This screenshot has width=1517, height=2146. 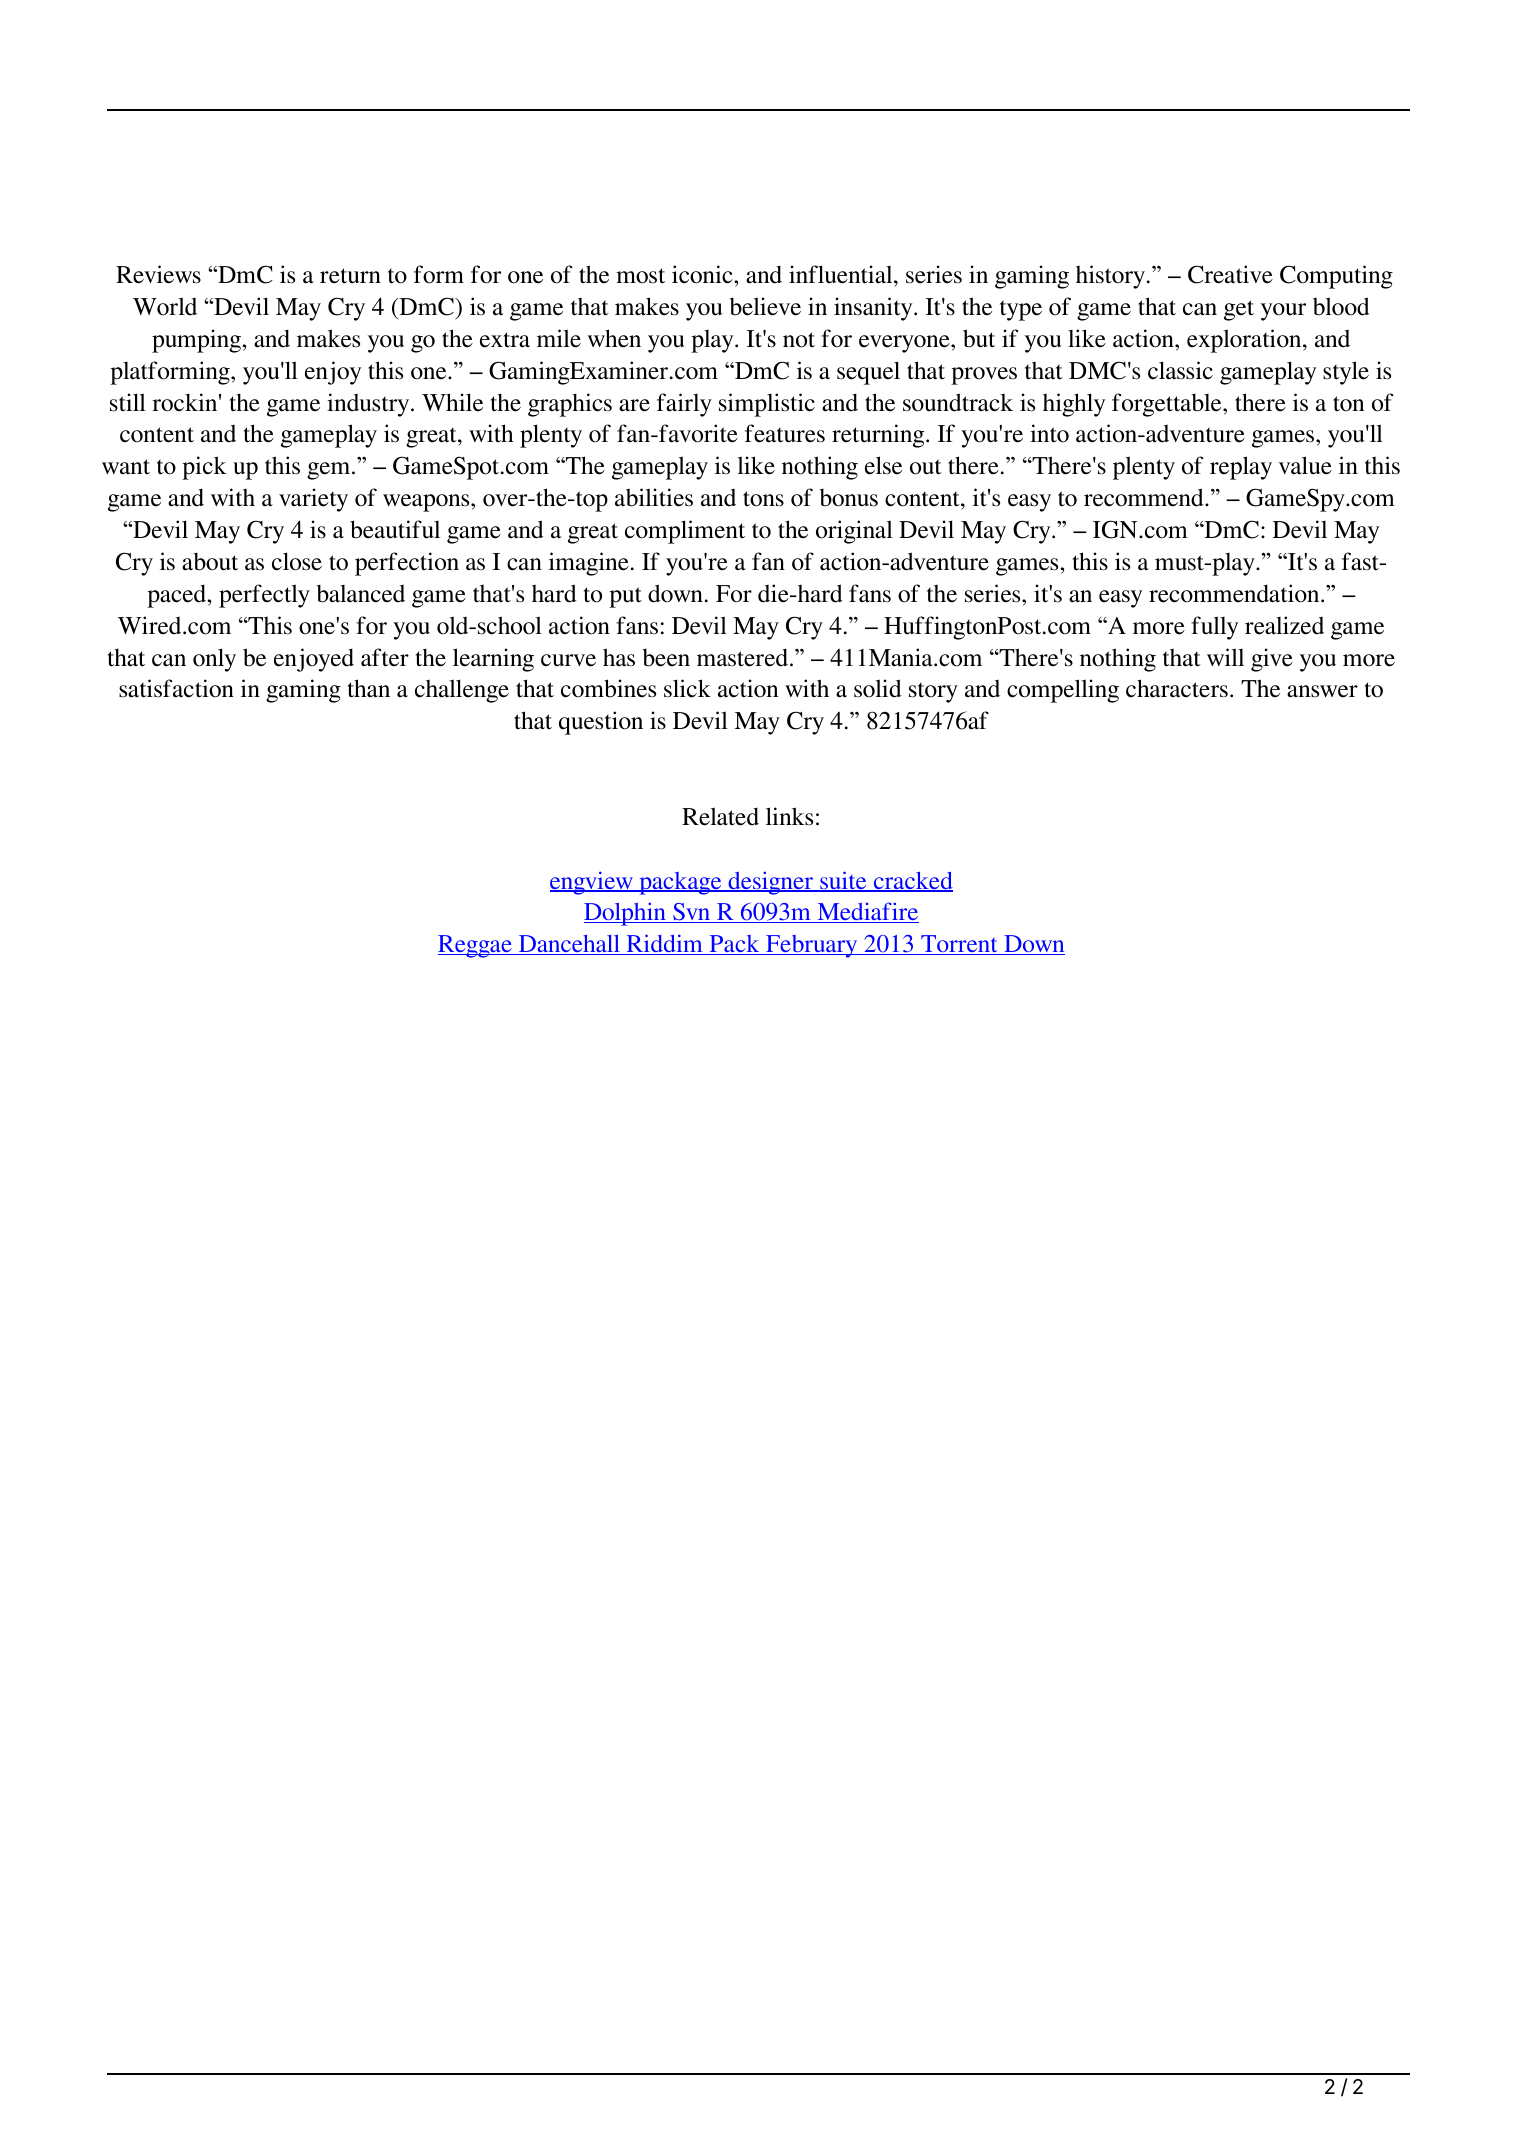 What do you see at coordinates (692, 913) in the screenshot?
I see `Svn` at bounding box center [692, 913].
